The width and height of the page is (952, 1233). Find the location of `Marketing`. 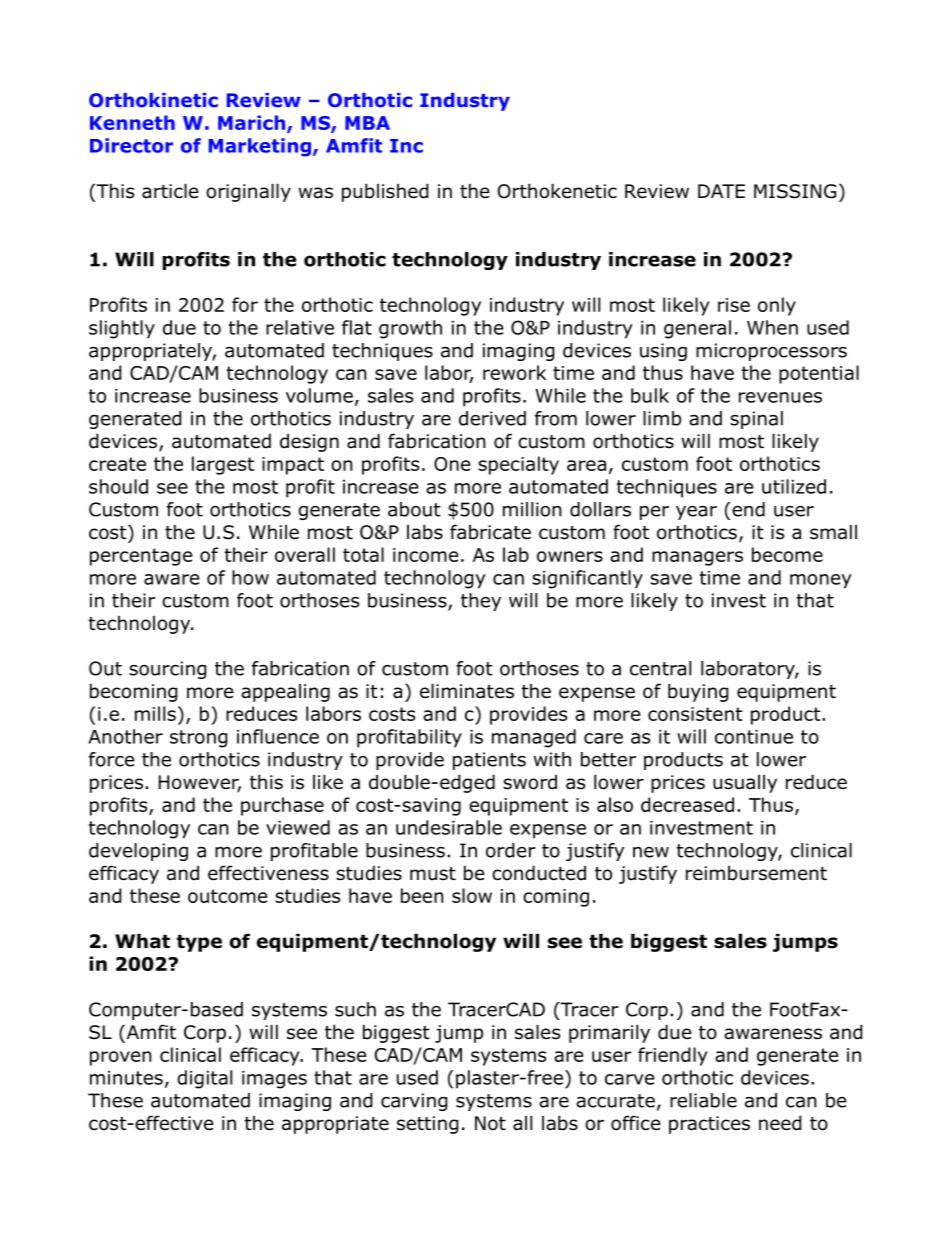

Marketing is located at coordinates (260, 147).
